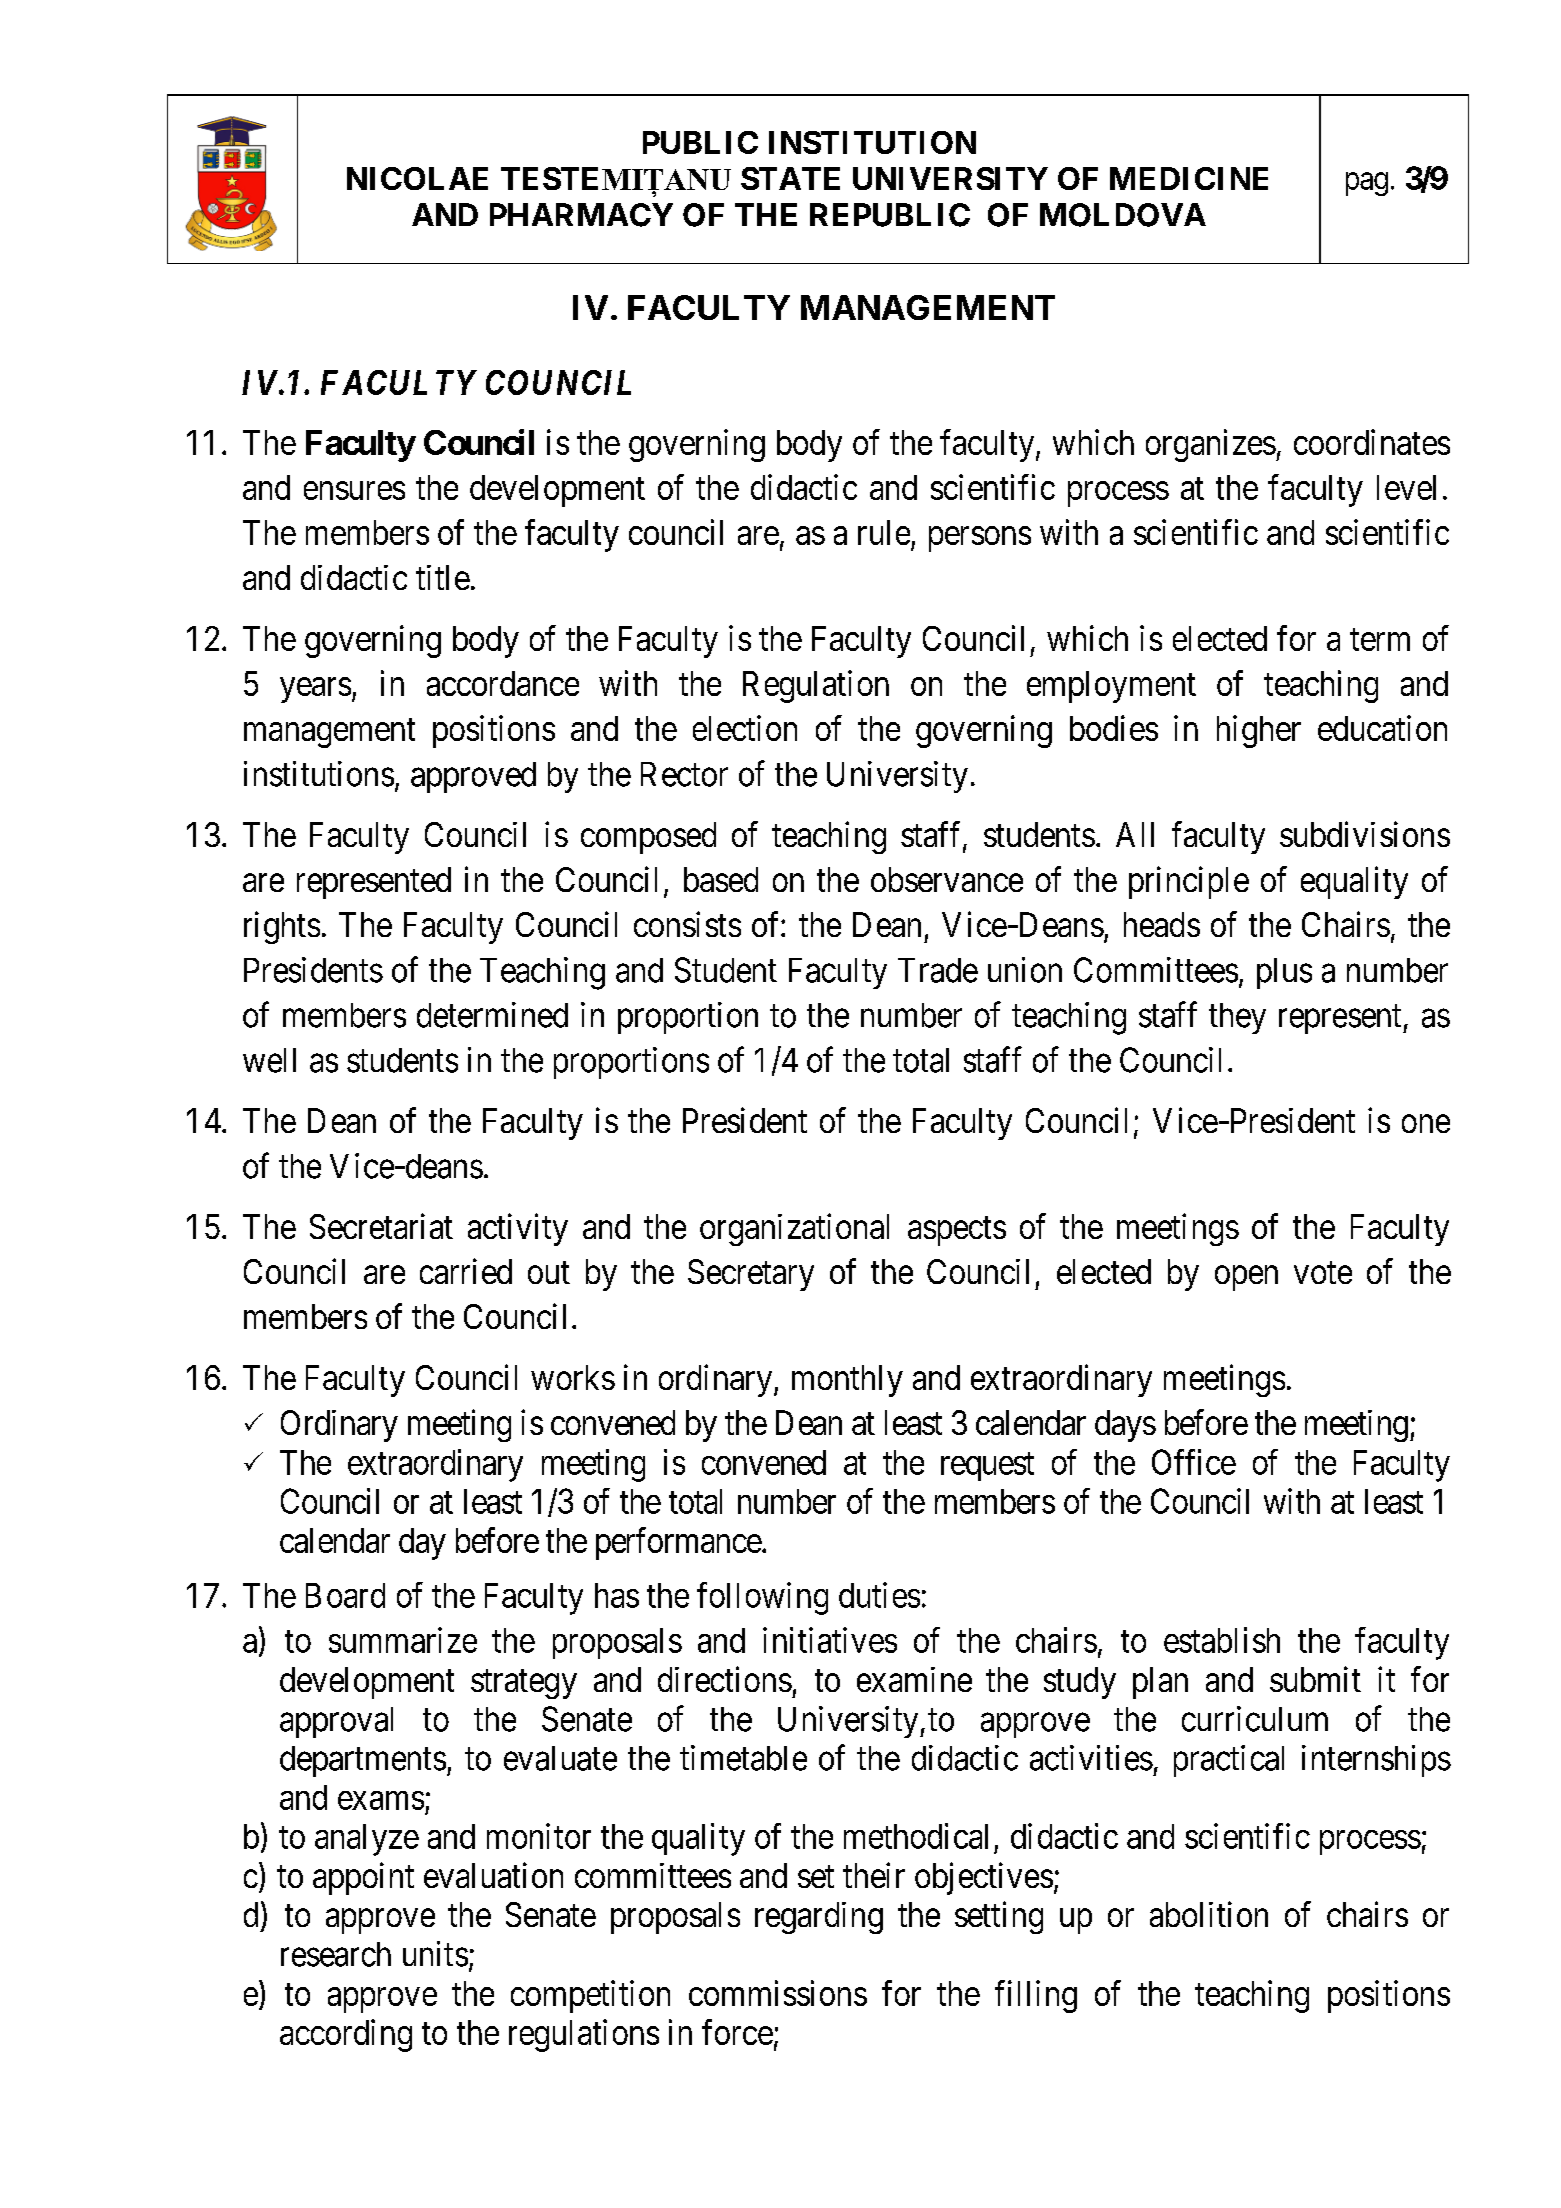 The width and height of the screenshot is (1561, 2208). I want to click on regarding, so click(819, 1918).
